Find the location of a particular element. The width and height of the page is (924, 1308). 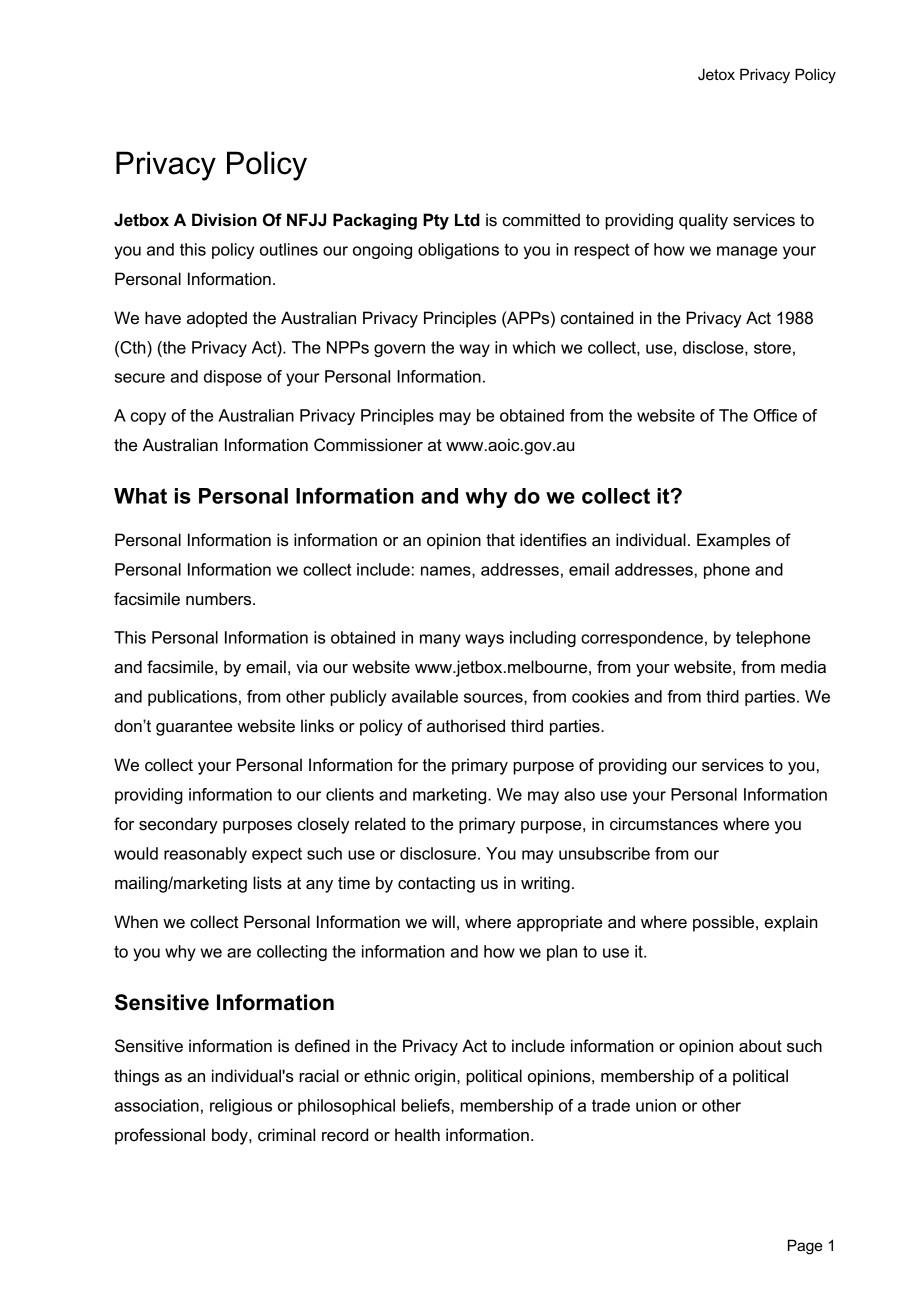

health is located at coordinates (417, 1135).
